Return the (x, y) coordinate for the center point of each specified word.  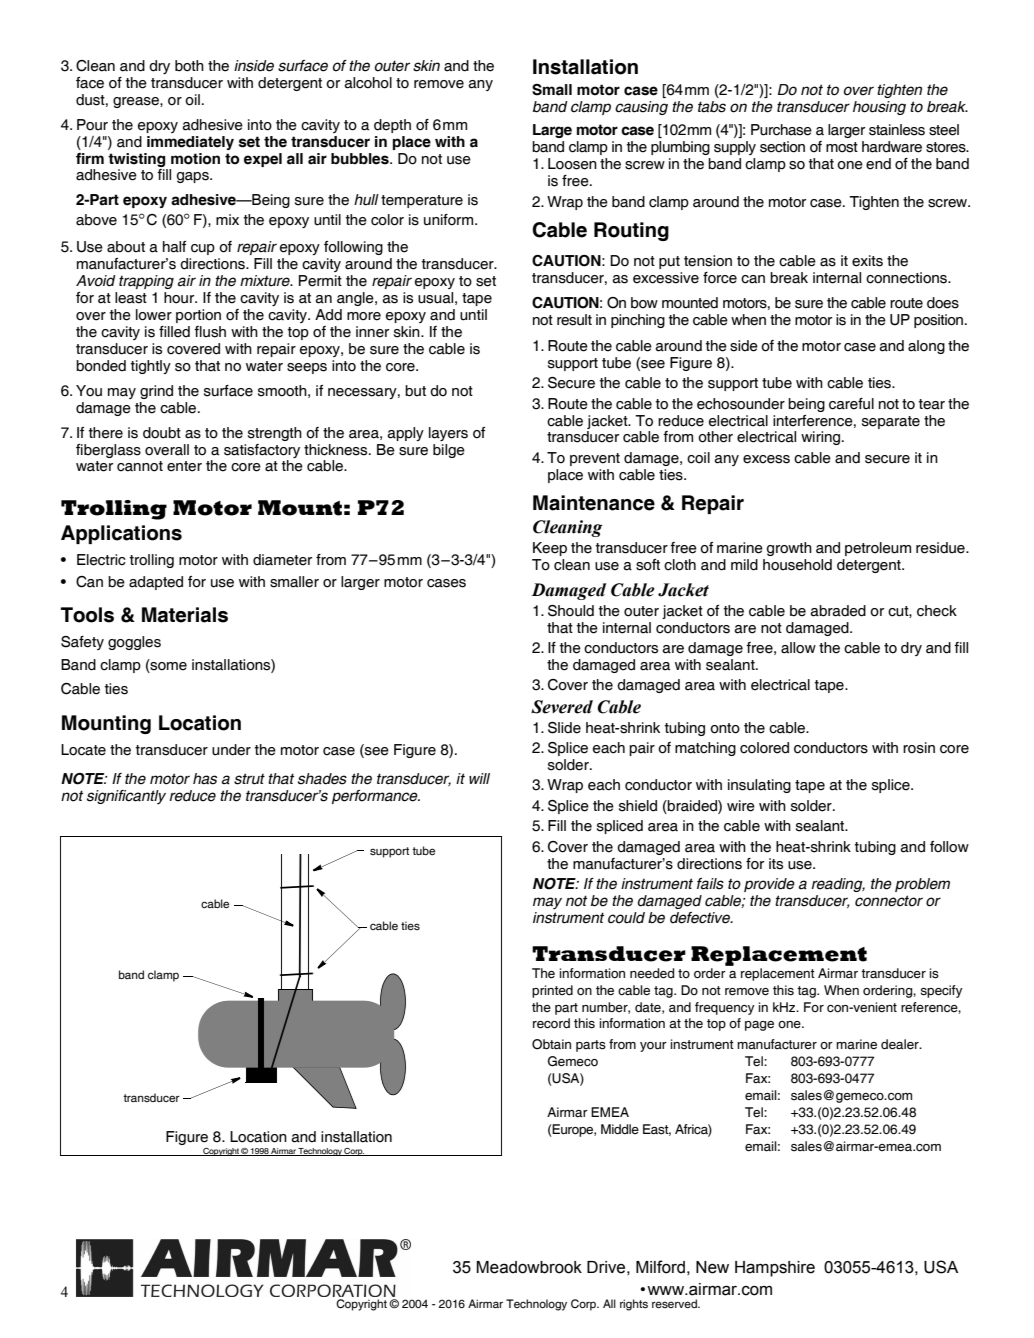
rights (634, 1305)
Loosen (572, 164)
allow (798, 648)
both (189, 66)
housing (879, 108)
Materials (185, 615)
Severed (562, 707)
